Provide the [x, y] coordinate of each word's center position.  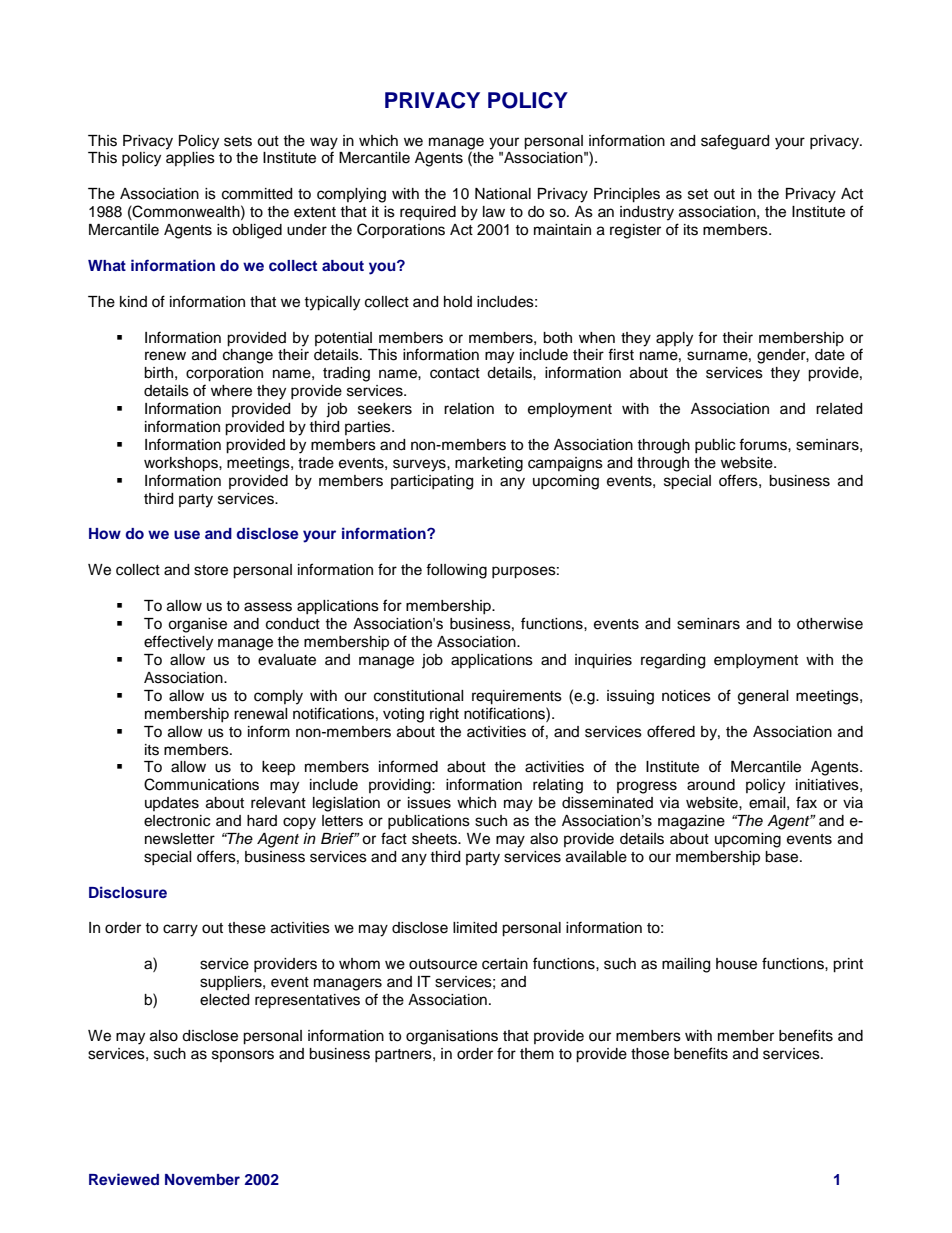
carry [180, 930]
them [537, 1054]
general [763, 697]
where [231, 391]
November [202, 1179]
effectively [178, 643]
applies [190, 159]
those [650, 1054]
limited [475, 928]
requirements [517, 697]
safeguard [735, 142]
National [503, 194]
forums [764, 444]
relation [469, 409]
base [783, 857]
